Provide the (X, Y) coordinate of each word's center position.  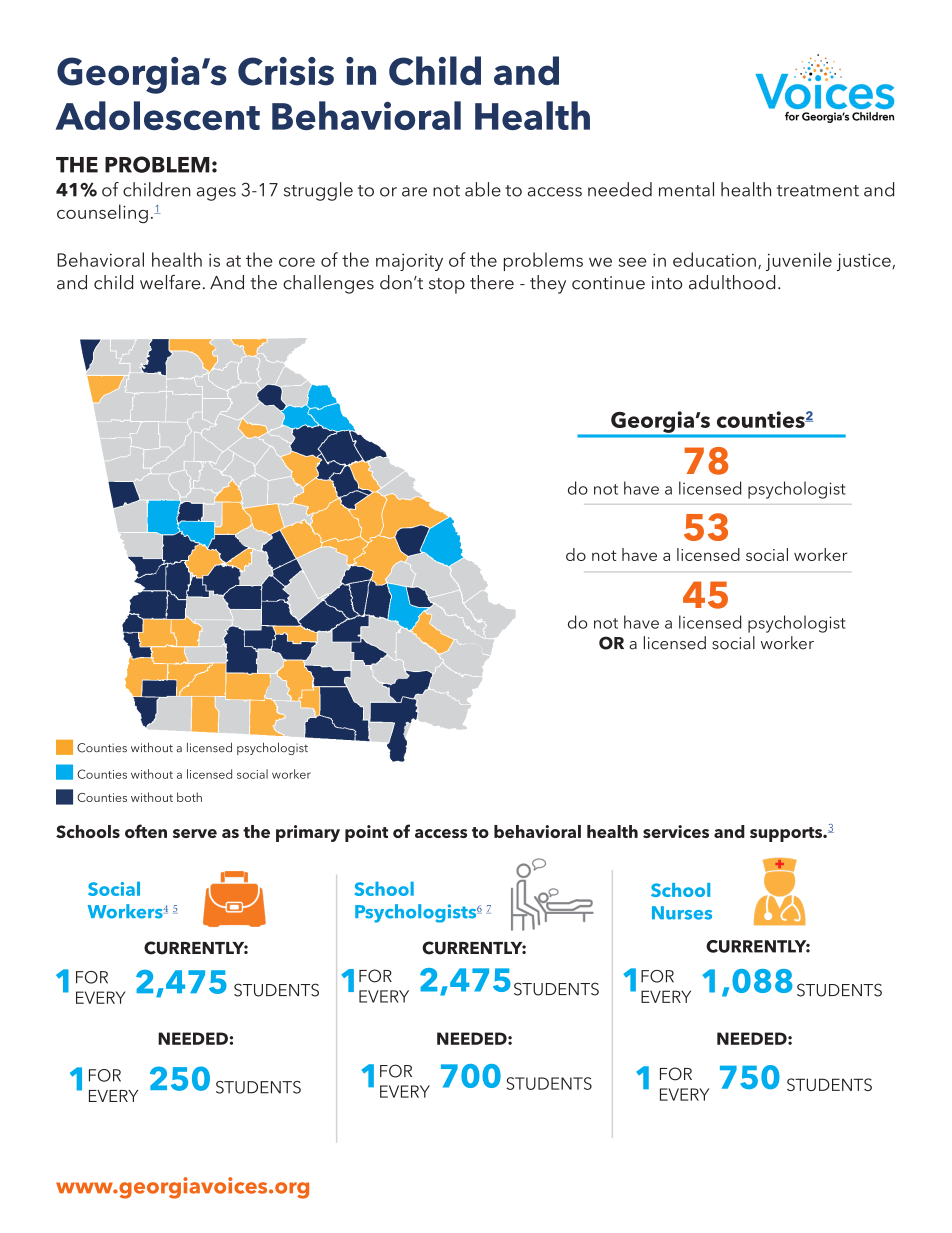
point (366, 833)
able (483, 189)
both (189, 797)
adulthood (732, 282)
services (676, 831)
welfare (170, 282)
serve (195, 833)
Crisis (286, 71)
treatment (818, 191)
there (492, 282)
